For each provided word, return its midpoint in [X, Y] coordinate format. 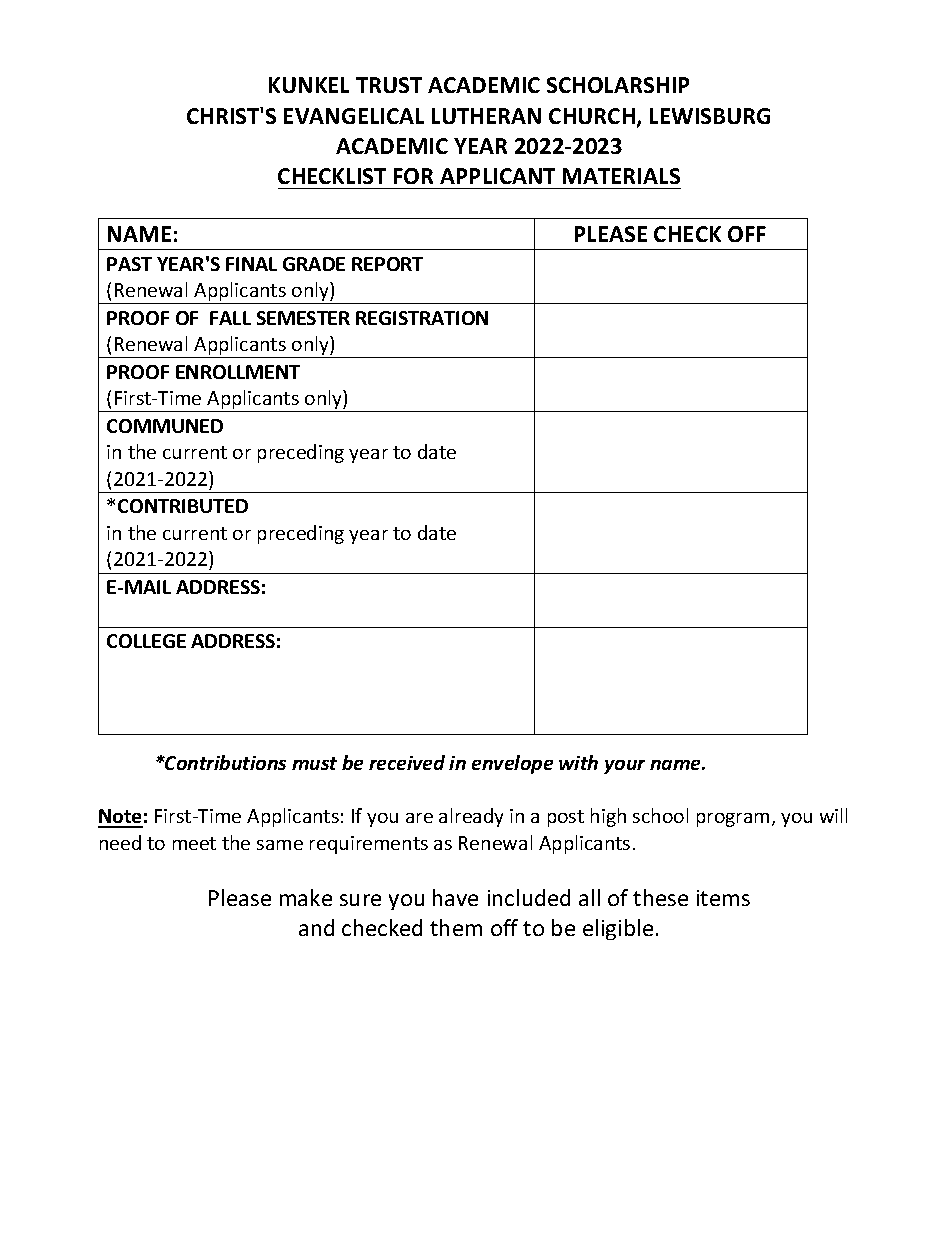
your [624, 767]
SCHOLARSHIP [618, 85]
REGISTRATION [422, 318]
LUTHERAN [486, 116]
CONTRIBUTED [183, 506]
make [306, 897]
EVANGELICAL [354, 116]
